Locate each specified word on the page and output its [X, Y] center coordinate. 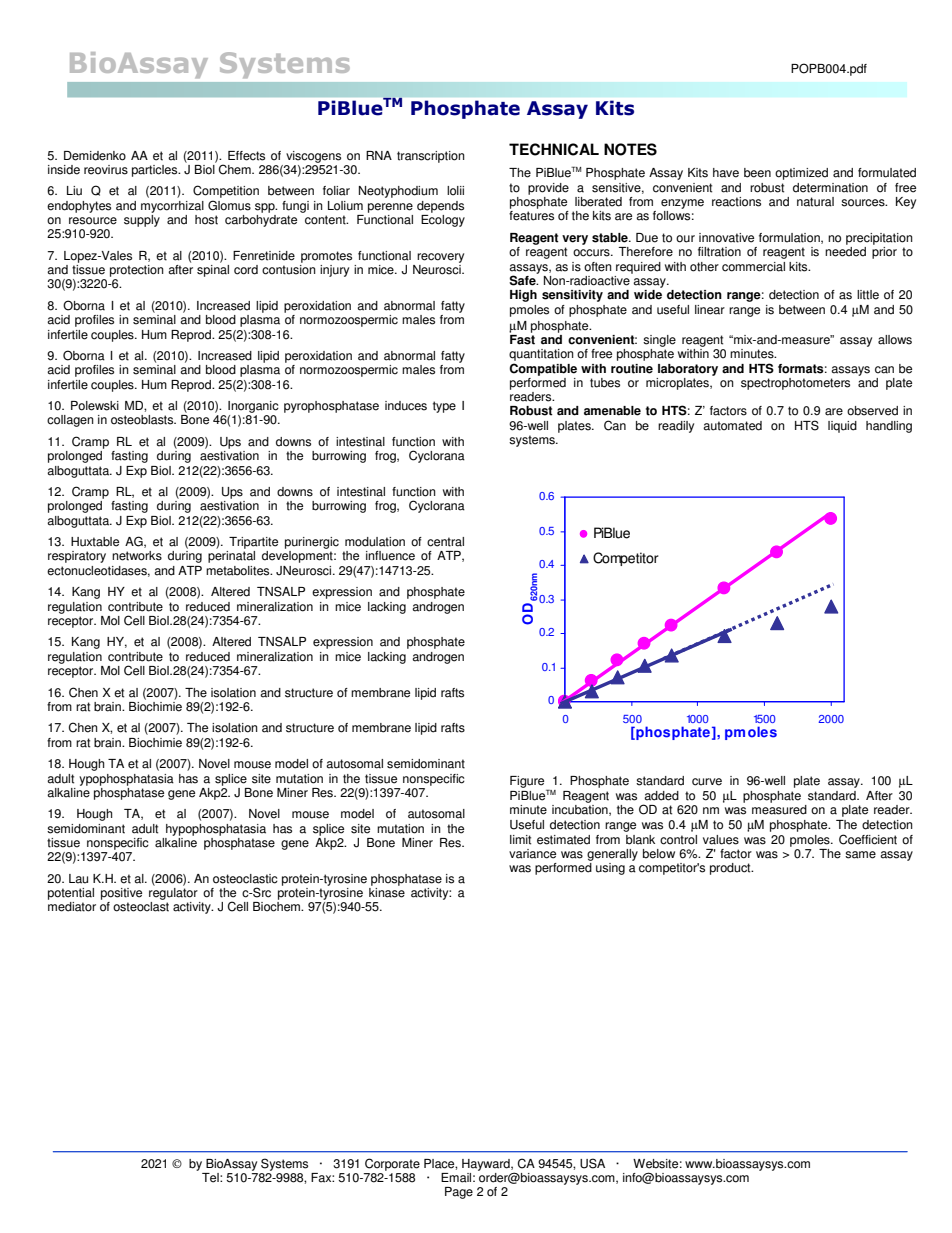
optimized [801, 174]
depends [440, 207]
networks [137, 556]
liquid [842, 427]
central [445, 542]
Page [459, 1193]
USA [592, 1163]
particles [156, 171]
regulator [173, 894]
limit [520, 840]
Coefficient [868, 839]
